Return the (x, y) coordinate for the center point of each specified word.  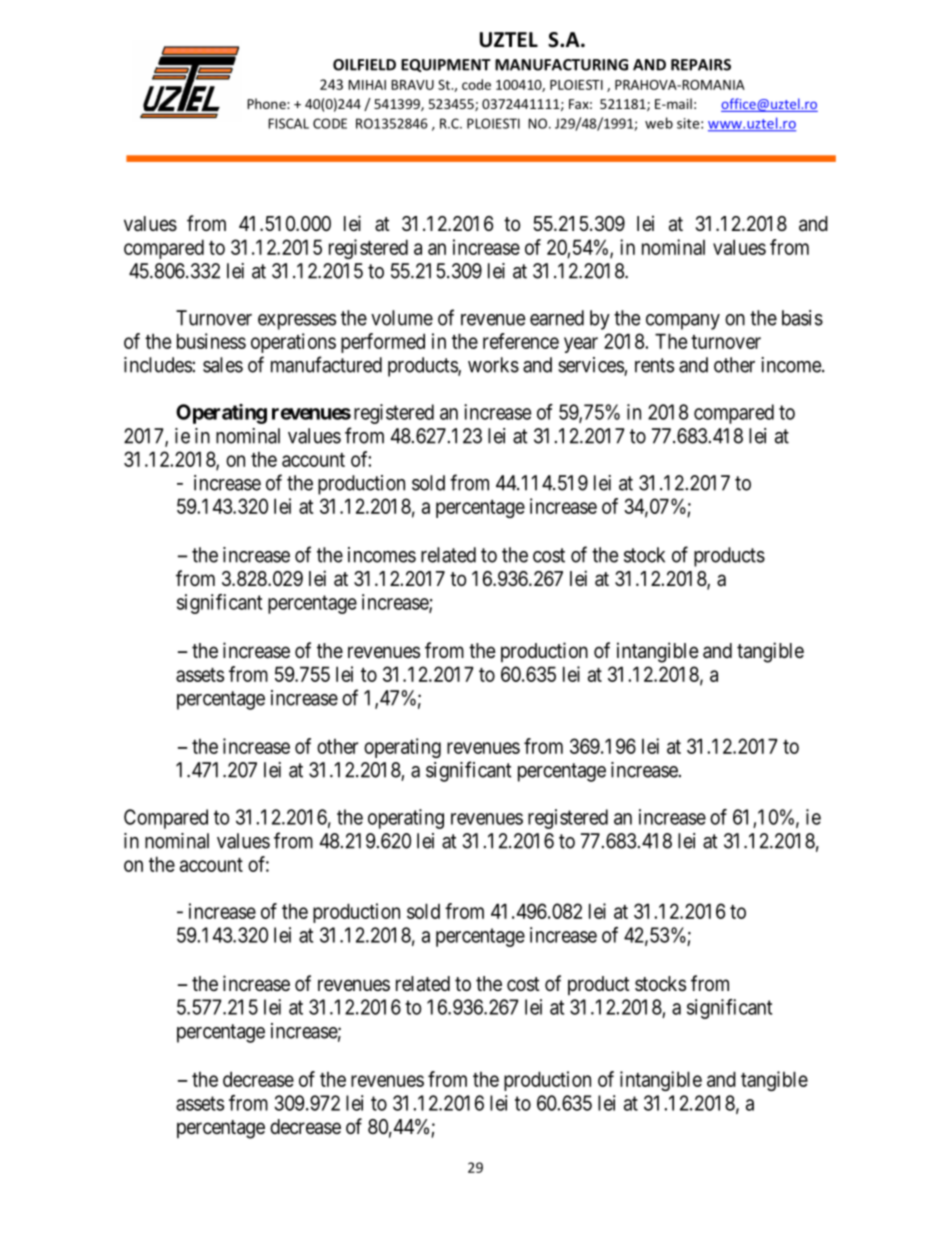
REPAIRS (701, 65)
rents (654, 365)
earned (557, 318)
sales (223, 365)
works (493, 365)
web (659, 123)
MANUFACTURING (561, 65)
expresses (297, 322)
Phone (267, 103)
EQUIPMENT (446, 65)
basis (802, 318)
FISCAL (288, 123)
